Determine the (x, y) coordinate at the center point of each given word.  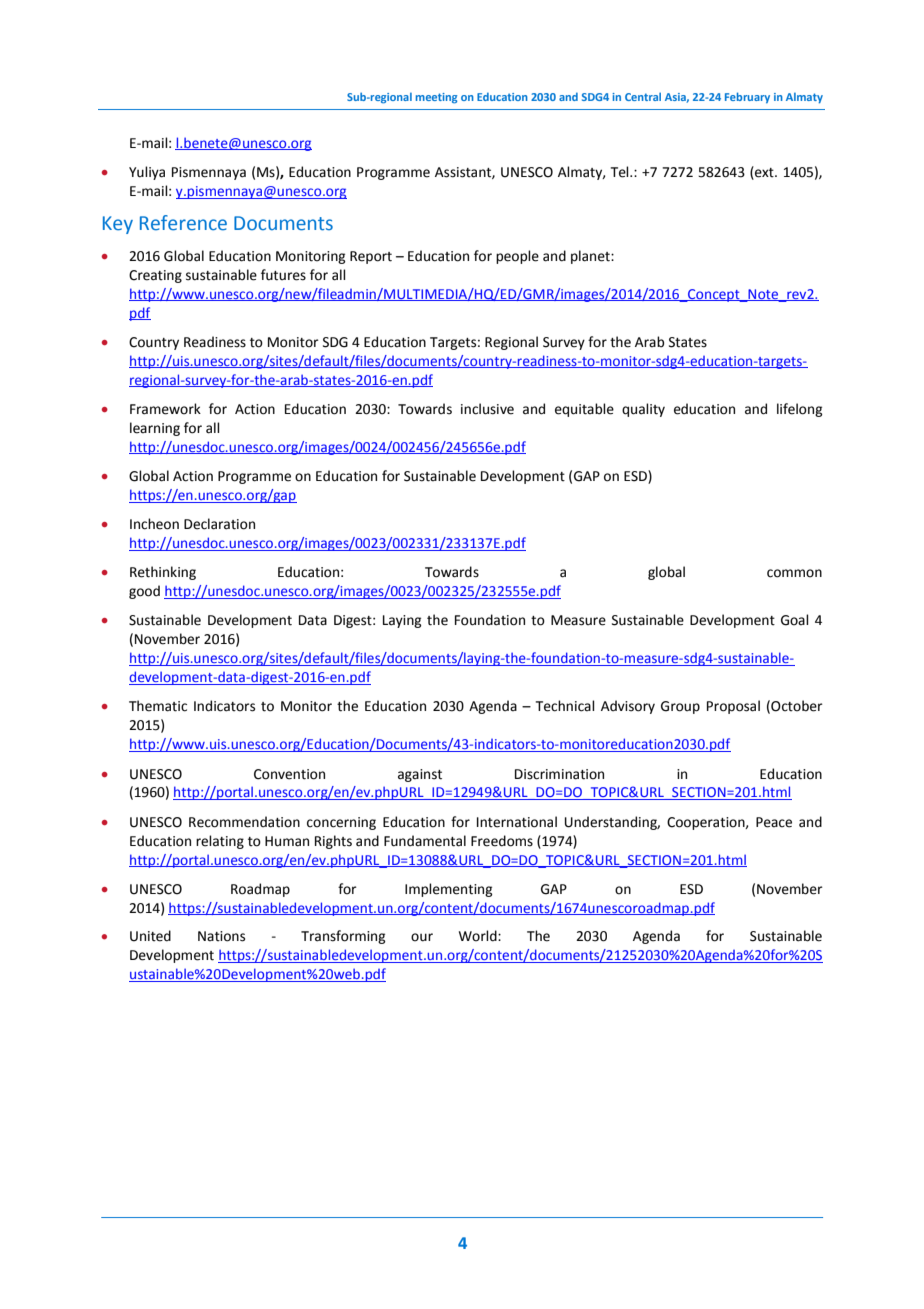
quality (643, 410)
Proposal (733, 707)
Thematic (158, 706)
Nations (221, 936)
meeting (436, 98)
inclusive (487, 409)
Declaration (219, 524)
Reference (183, 223)
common (794, 573)
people (517, 257)
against (420, 775)
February (747, 97)
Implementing (449, 890)
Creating (155, 276)
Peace (774, 822)
